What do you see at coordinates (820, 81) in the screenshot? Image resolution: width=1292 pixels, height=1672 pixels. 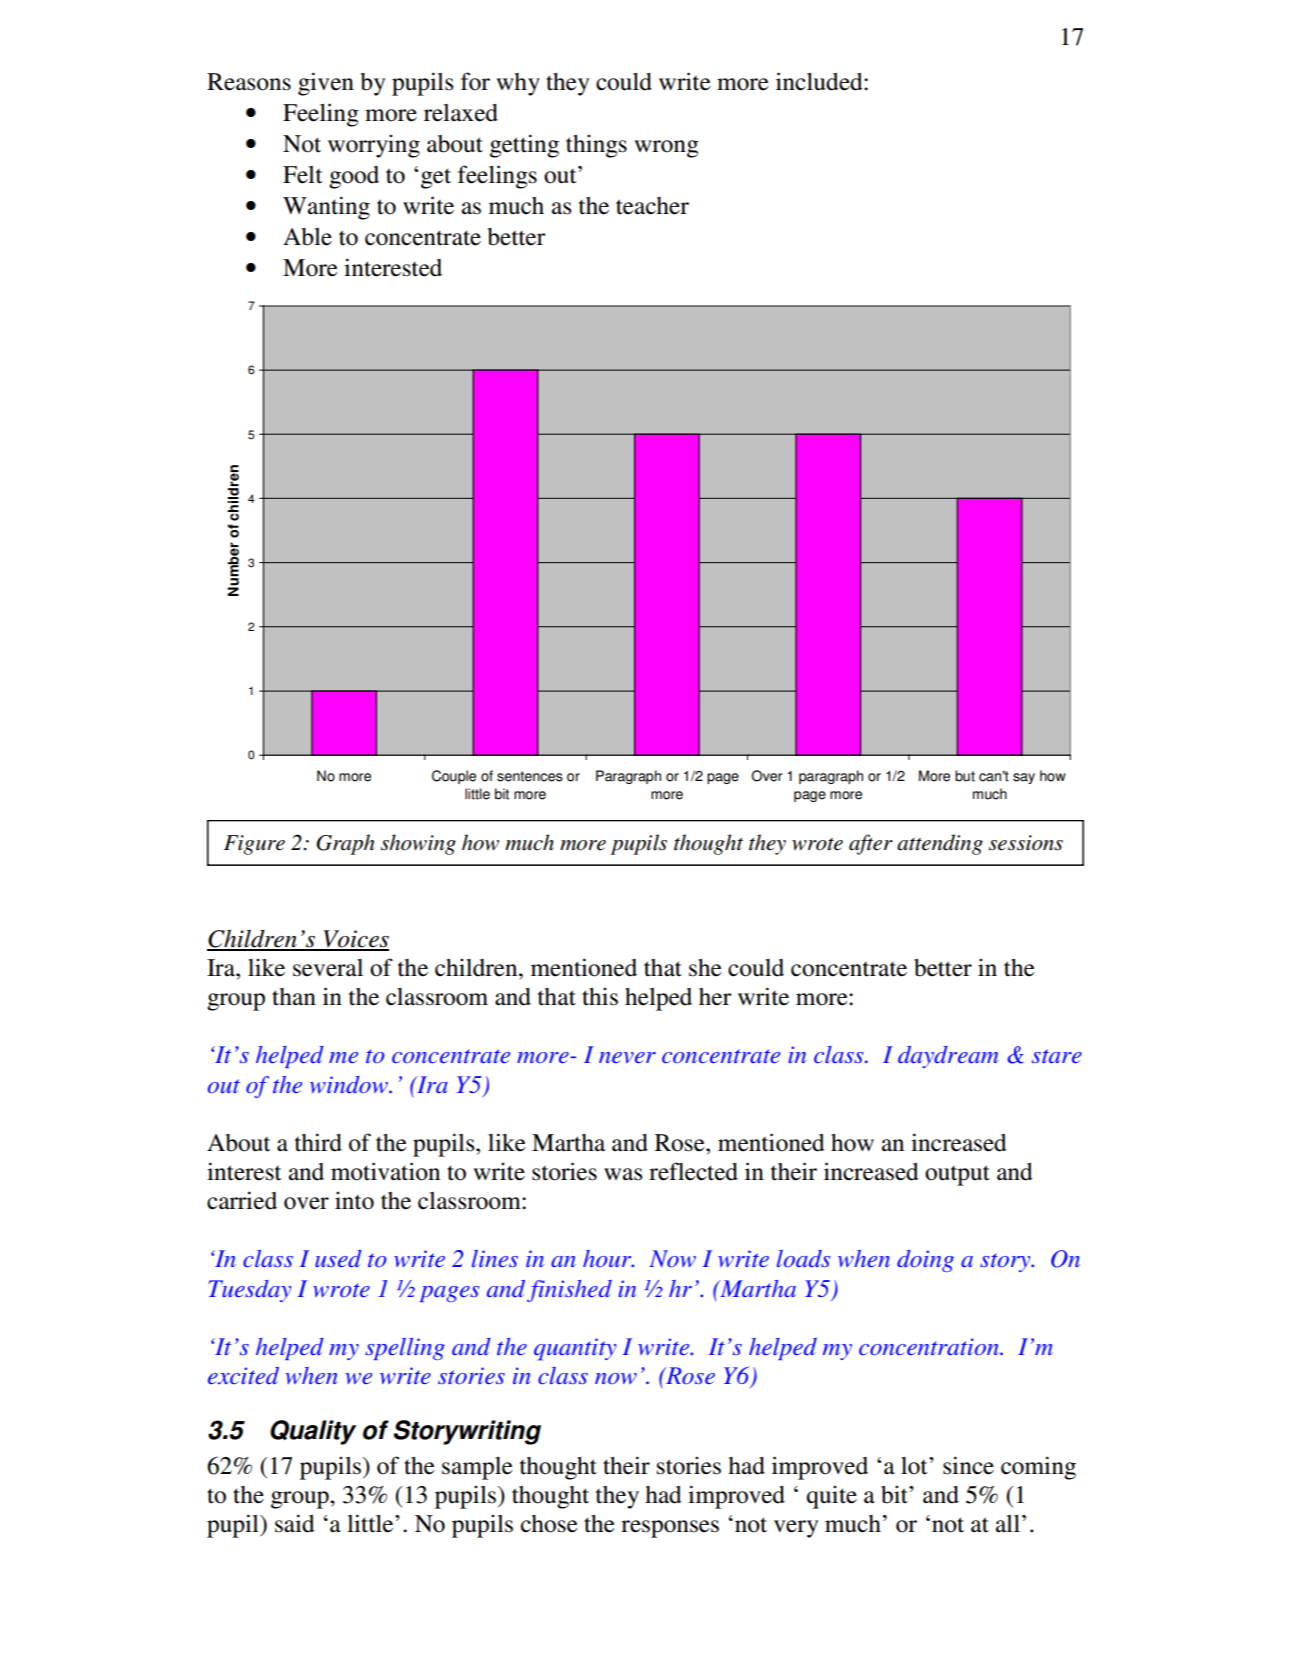 I see `included` at bounding box center [820, 81].
